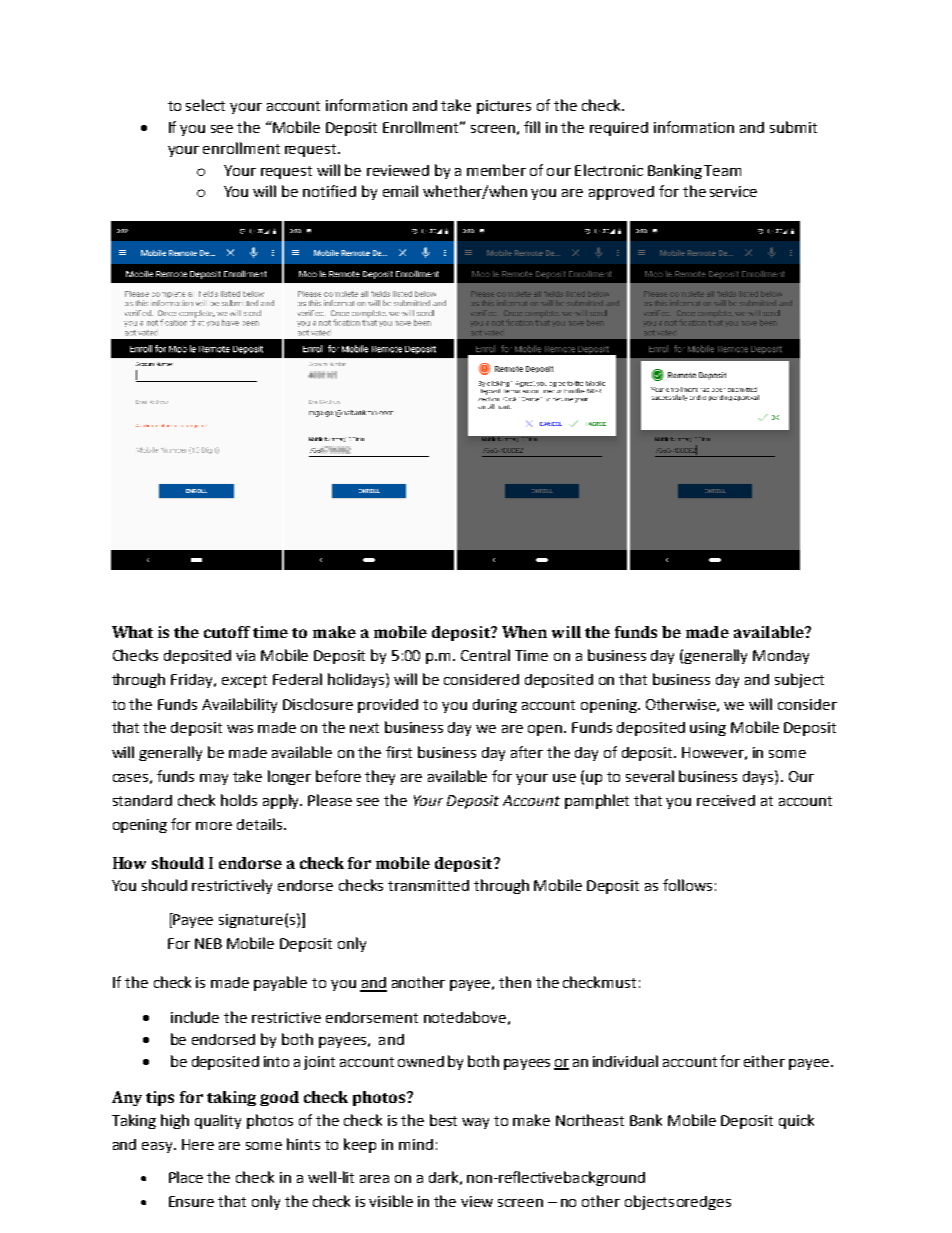 This image has height=1233, width=952. What do you see at coordinates (205, 105) in the image?
I see `select` at bounding box center [205, 105].
